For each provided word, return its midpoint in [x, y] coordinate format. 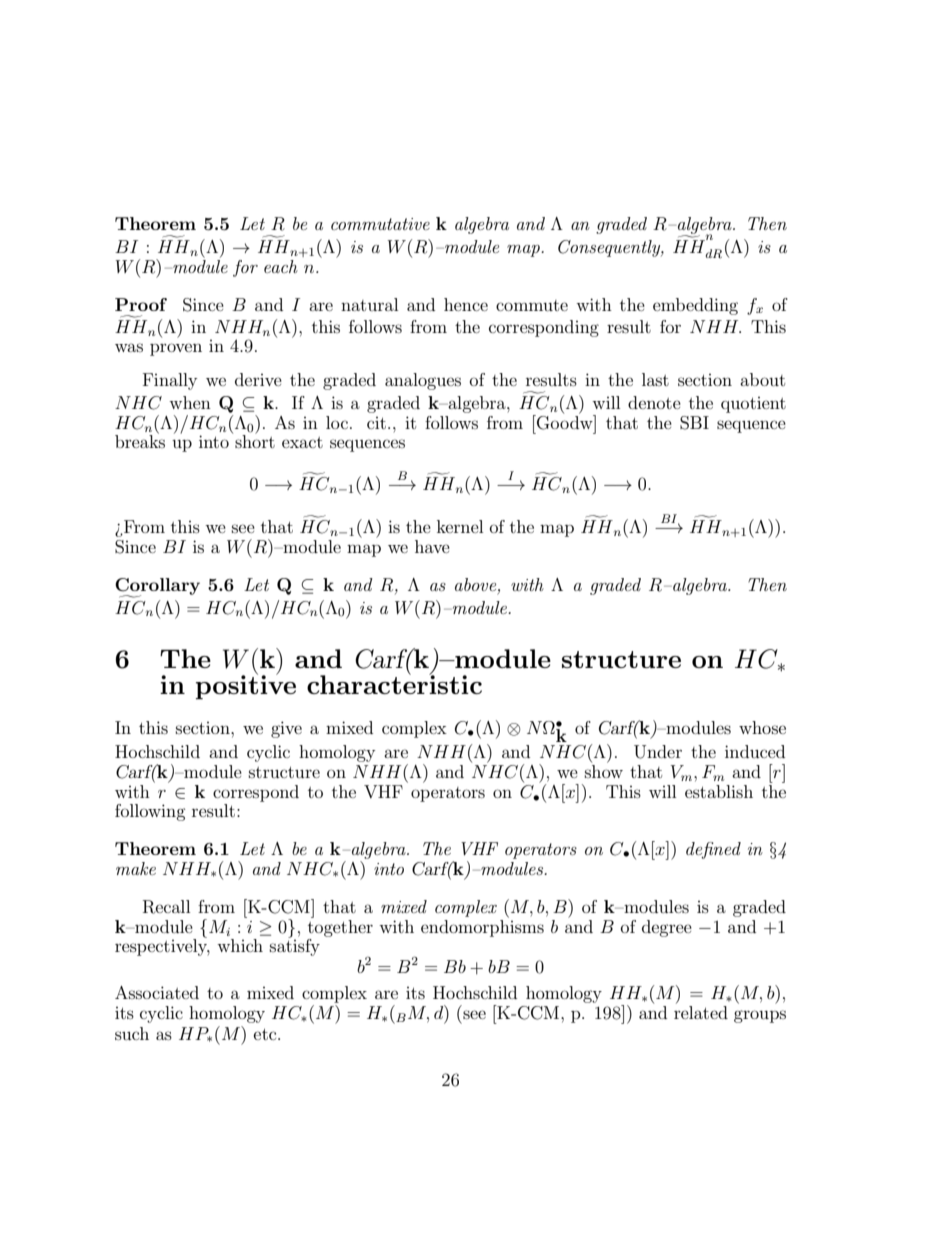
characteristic [394, 683]
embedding [695, 306]
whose [762, 727]
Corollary [157, 587]
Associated [157, 992]
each [281, 266]
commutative [380, 224]
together [340, 928]
